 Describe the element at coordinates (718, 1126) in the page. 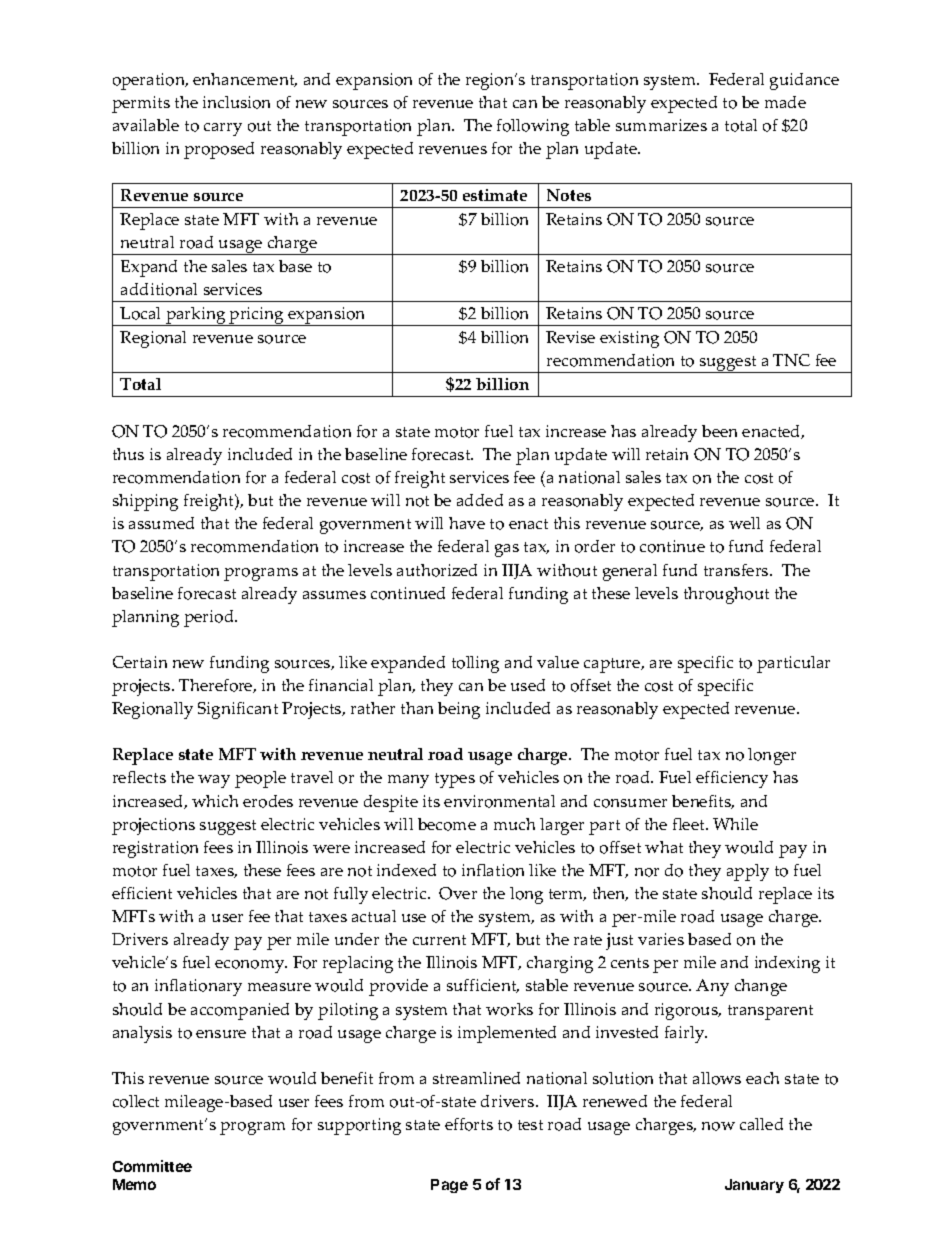

I see `now` at that location.
